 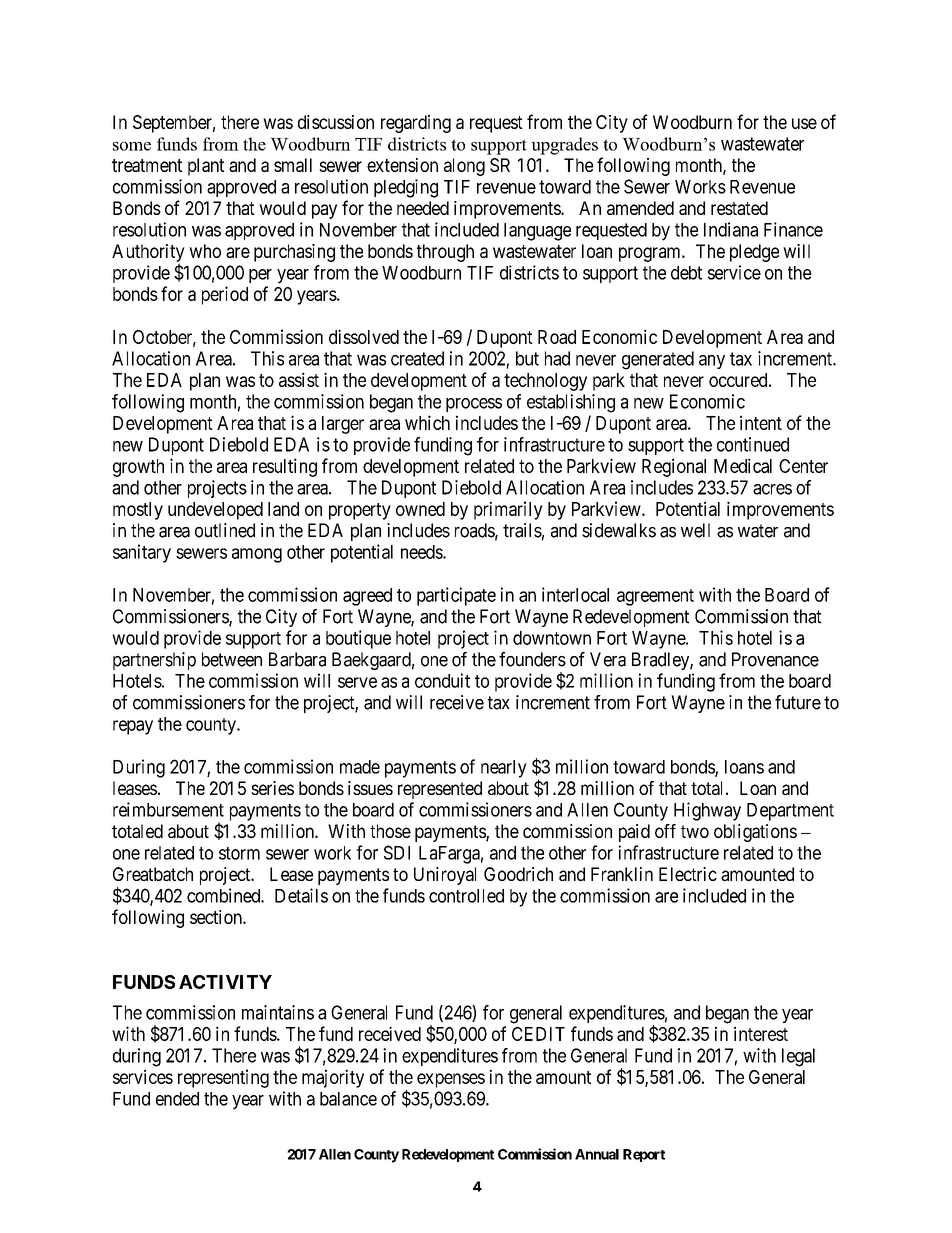 I want to click on primarily, so click(x=508, y=510).
